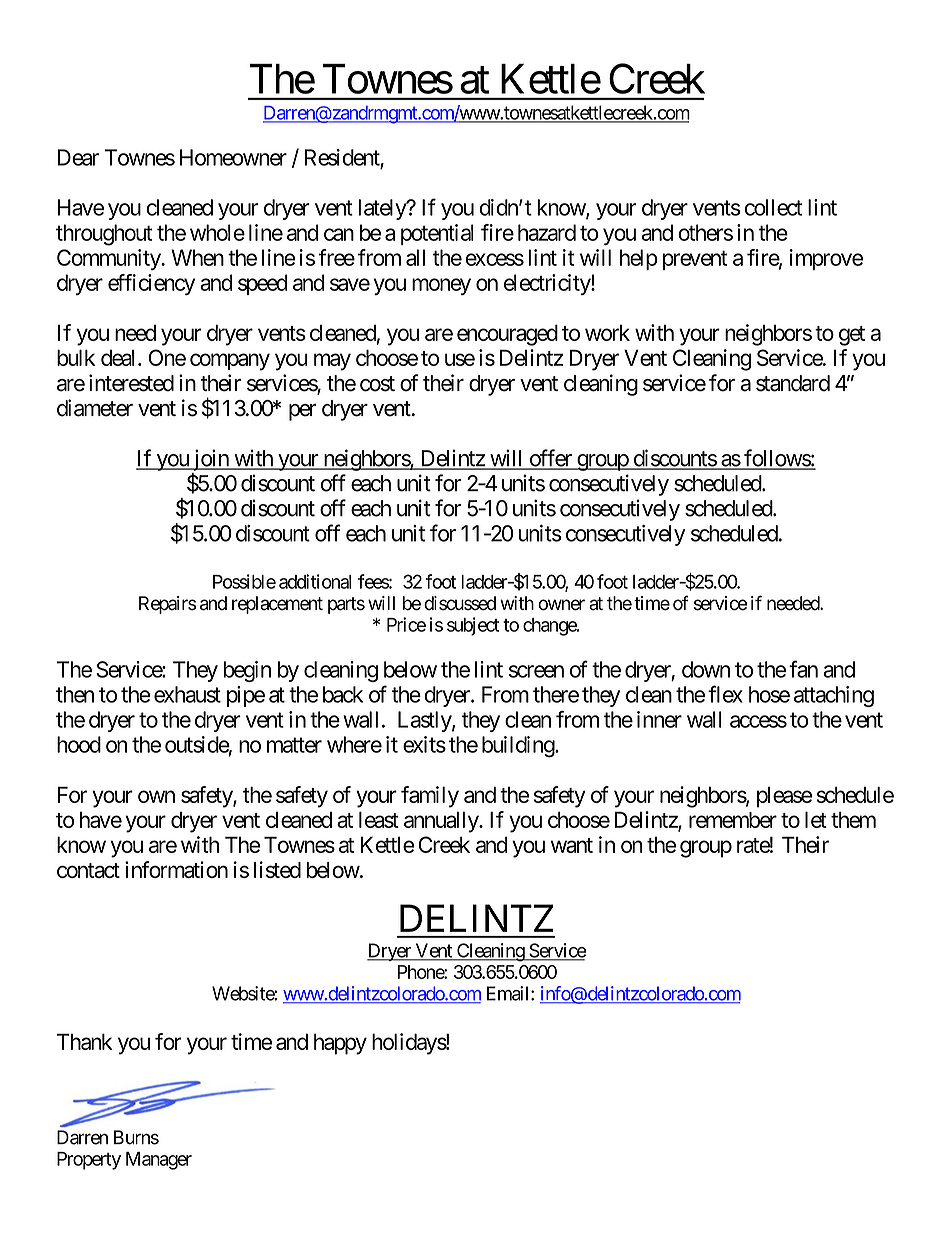  Describe the element at coordinates (88, 870) in the screenshot. I see `contact` at that location.
